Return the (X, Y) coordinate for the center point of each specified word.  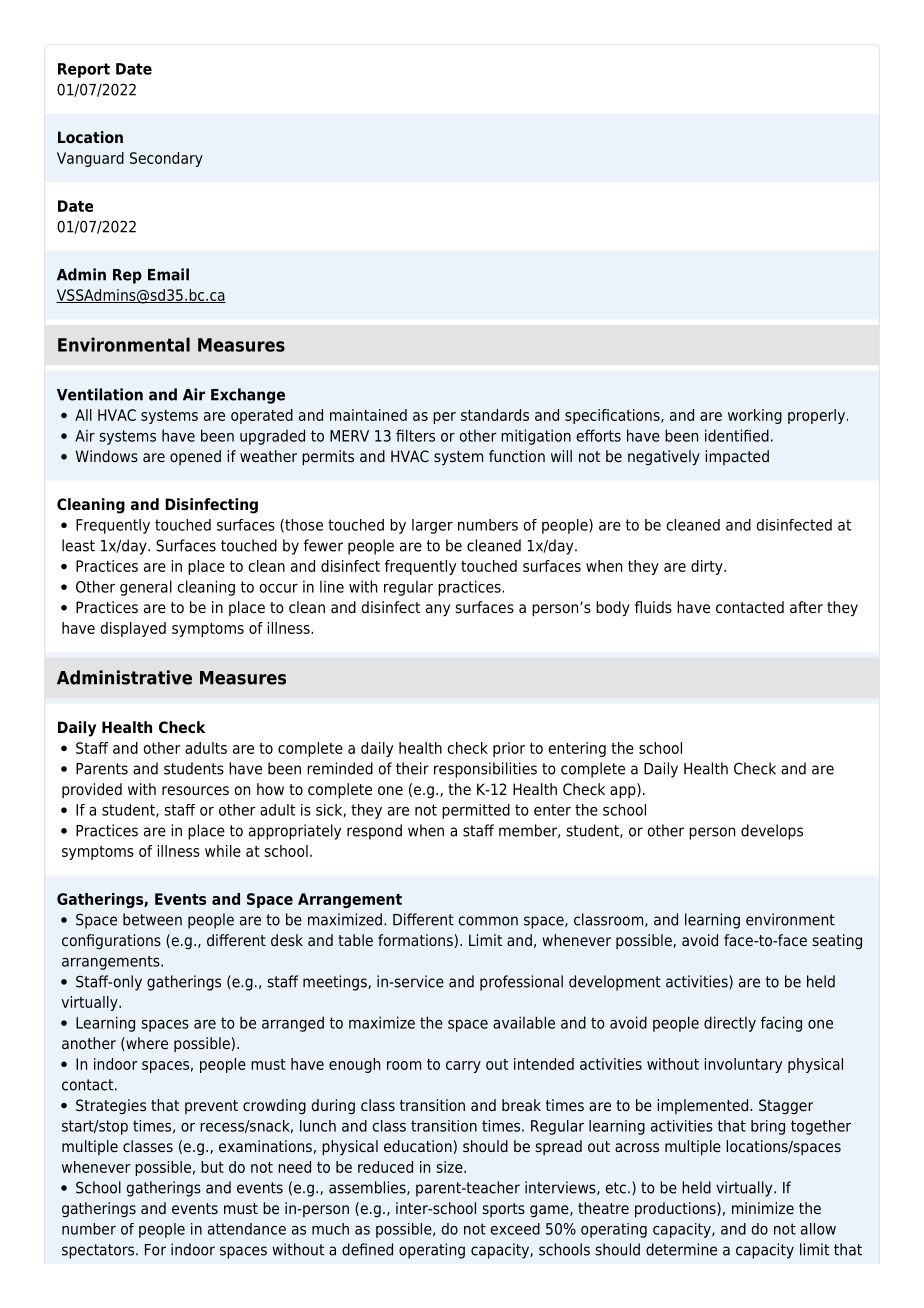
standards (495, 415)
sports (504, 1210)
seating (837, 942)
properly (818, 416)
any (438, 610)
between (152, 919)
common (488, 921)
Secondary (166, 159)
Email (168, 274)
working (755, 416)
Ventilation (100, 394)
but (212, 1167)
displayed (133, 629)
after (806, 607)
